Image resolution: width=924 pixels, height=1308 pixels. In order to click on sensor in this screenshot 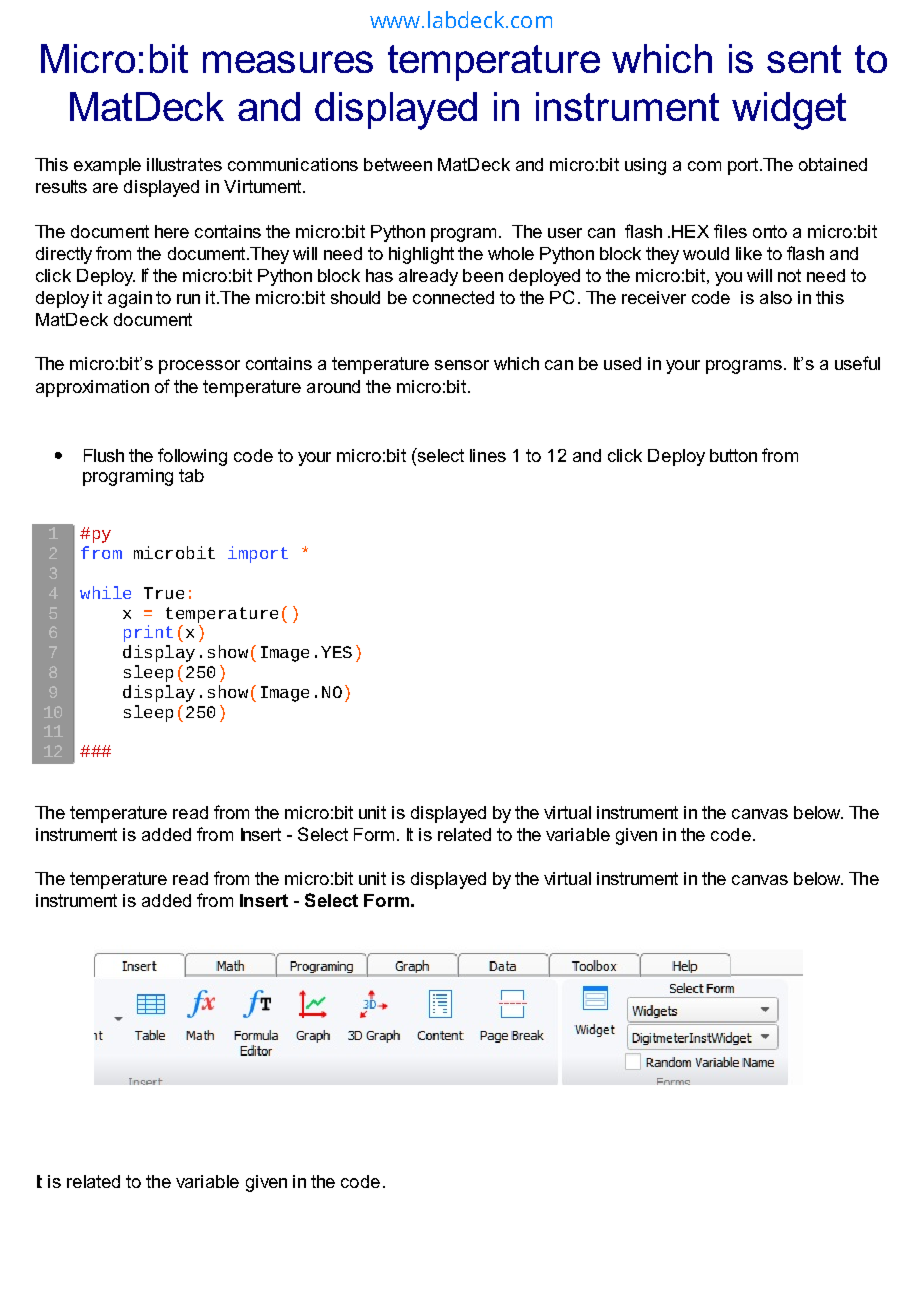, I will do `click(462, 365)`.
